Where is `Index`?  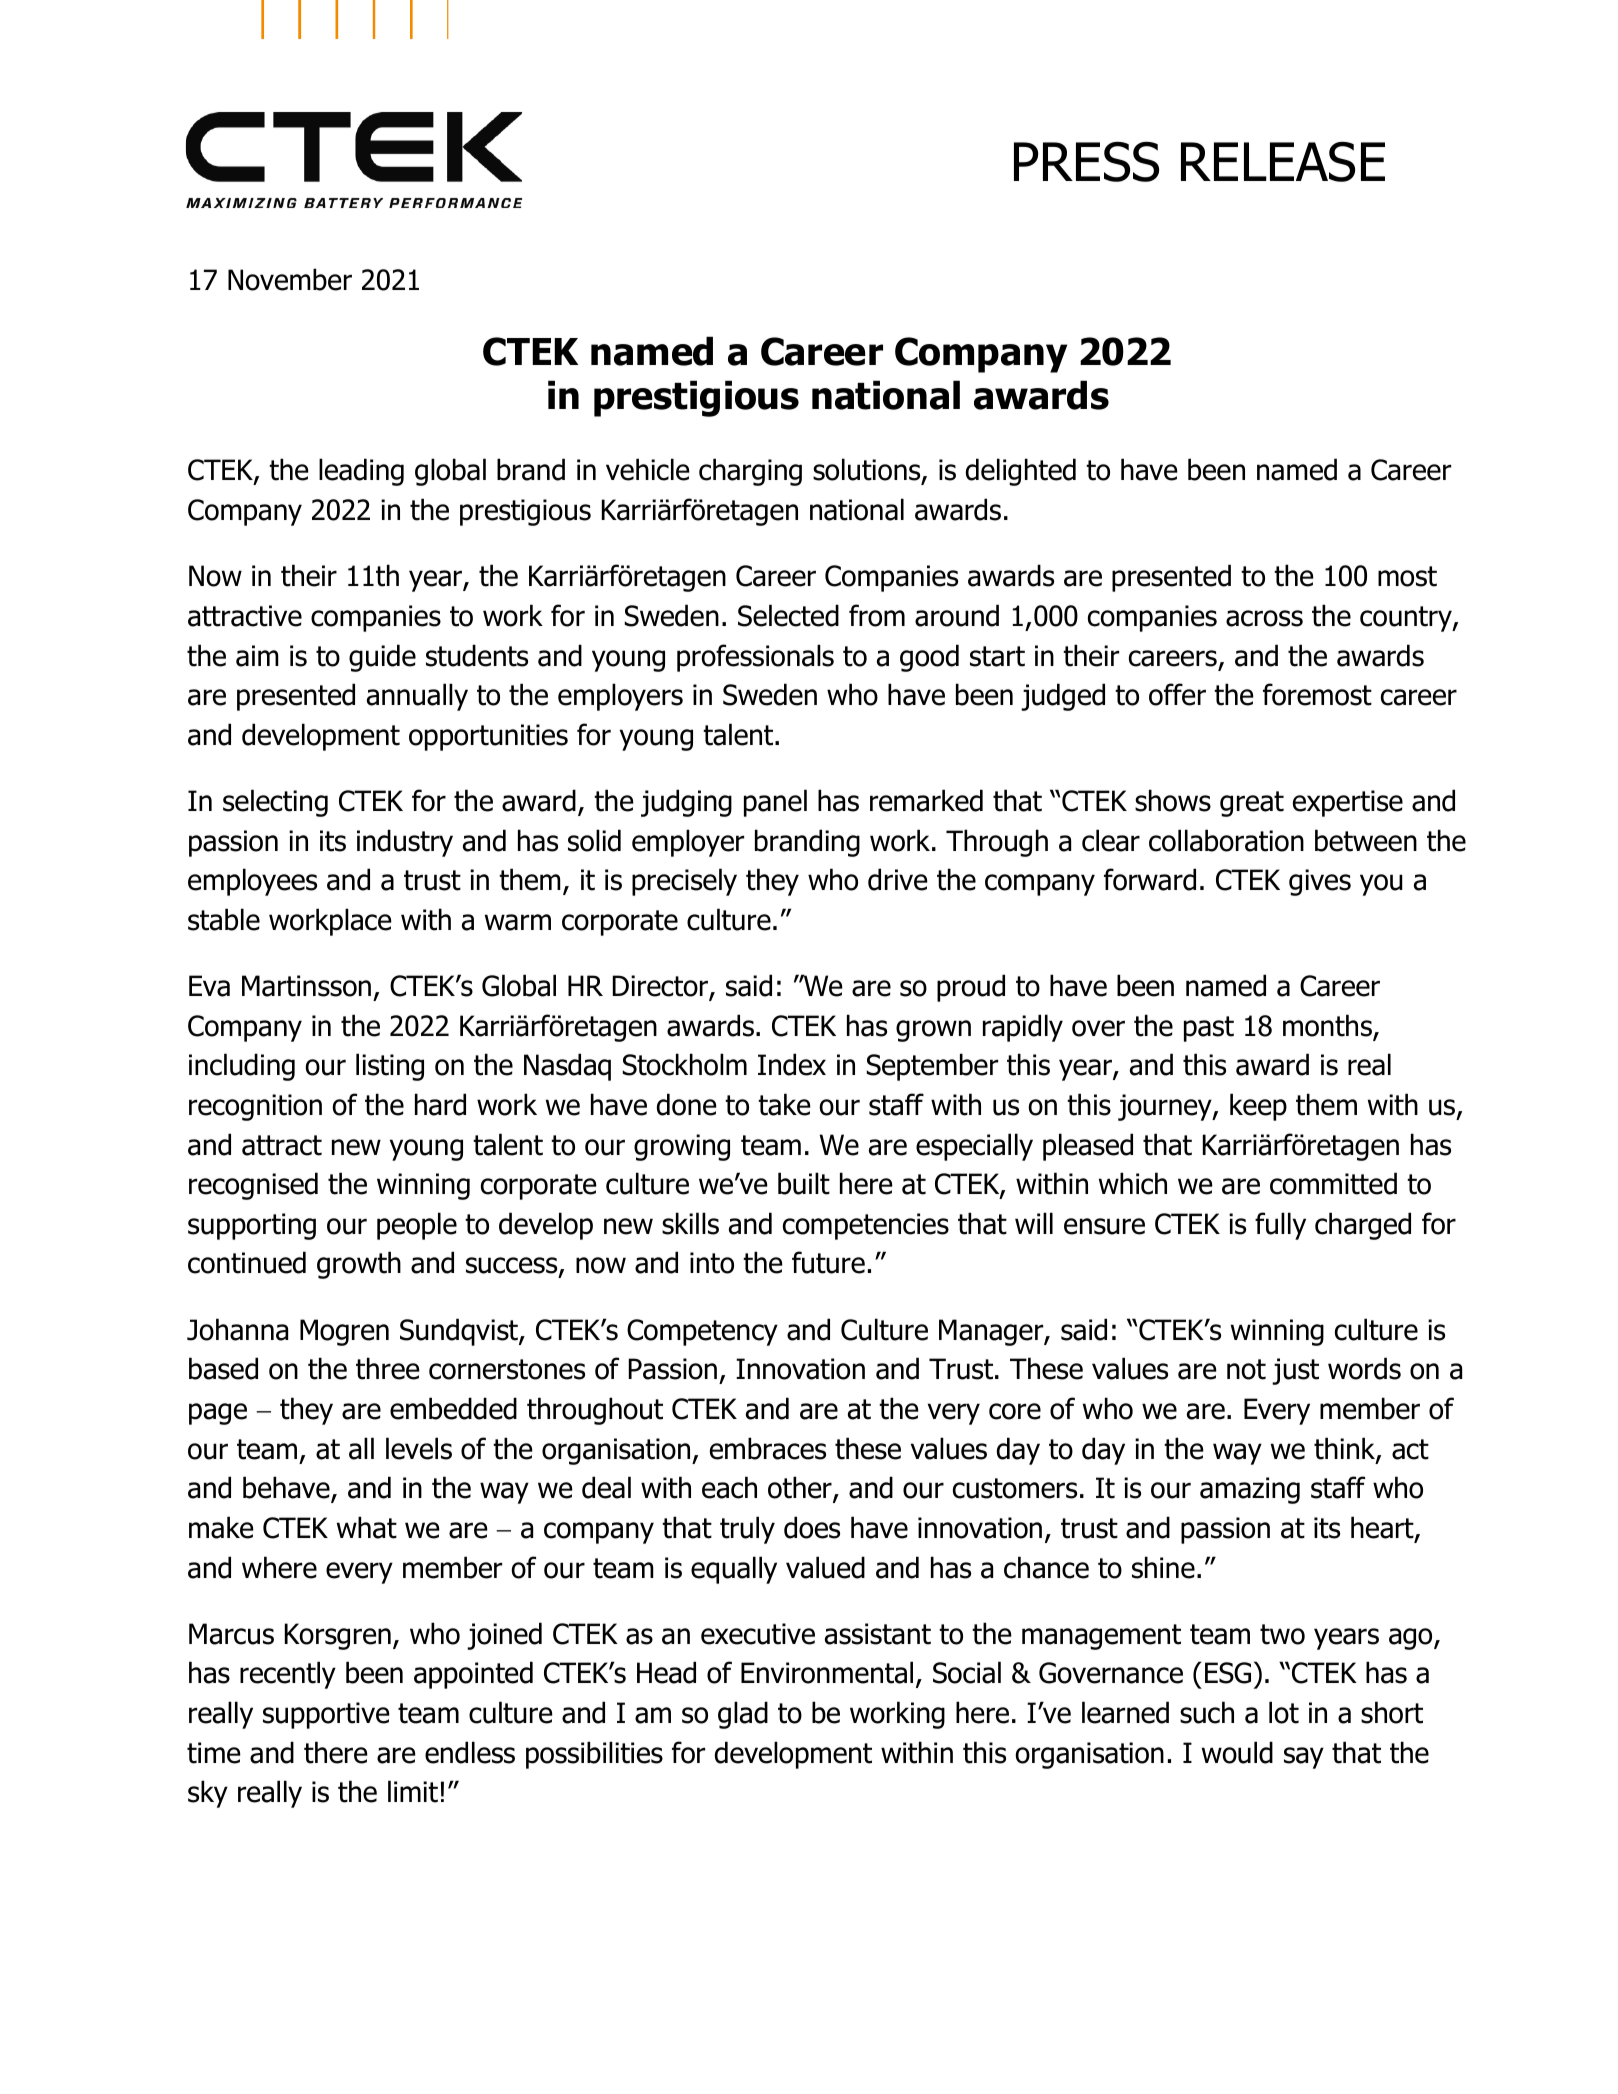 Index is located at coordinates (792, 1064).
